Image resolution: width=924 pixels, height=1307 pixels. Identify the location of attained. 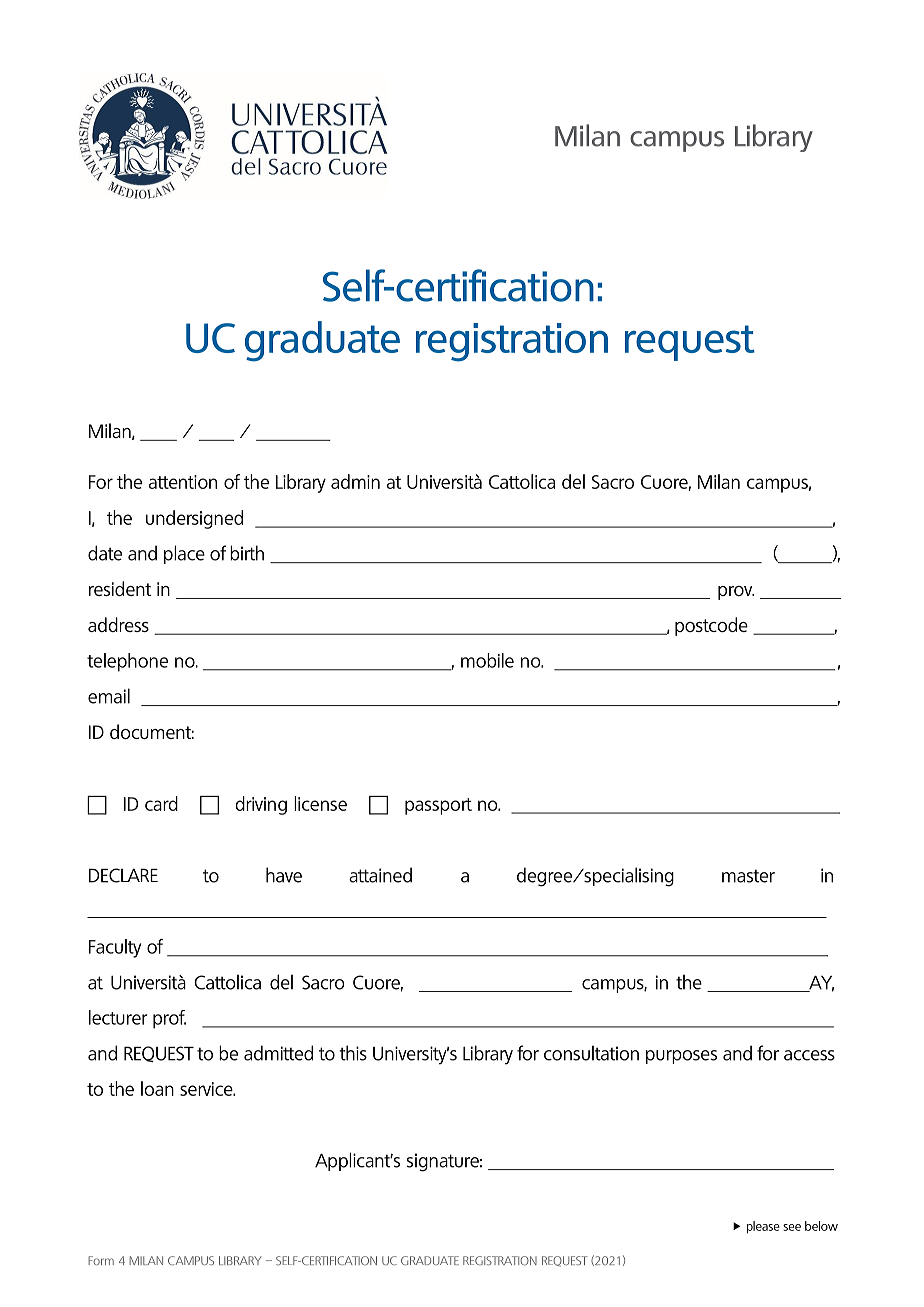
(380, 875).
